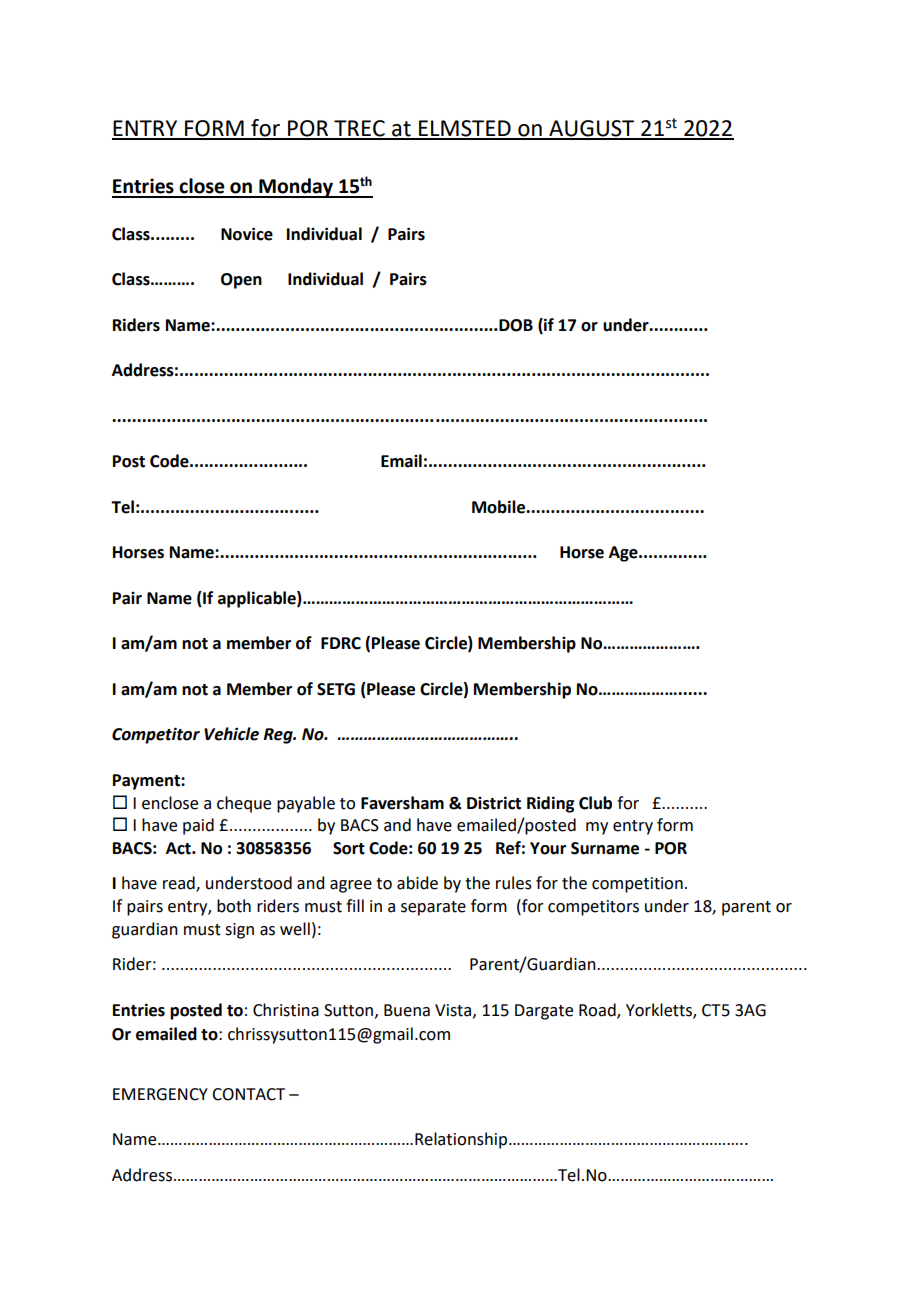  Describe the element at coordinates (248, 1094) in the screenshot. I see `CONTACT` at that location.
